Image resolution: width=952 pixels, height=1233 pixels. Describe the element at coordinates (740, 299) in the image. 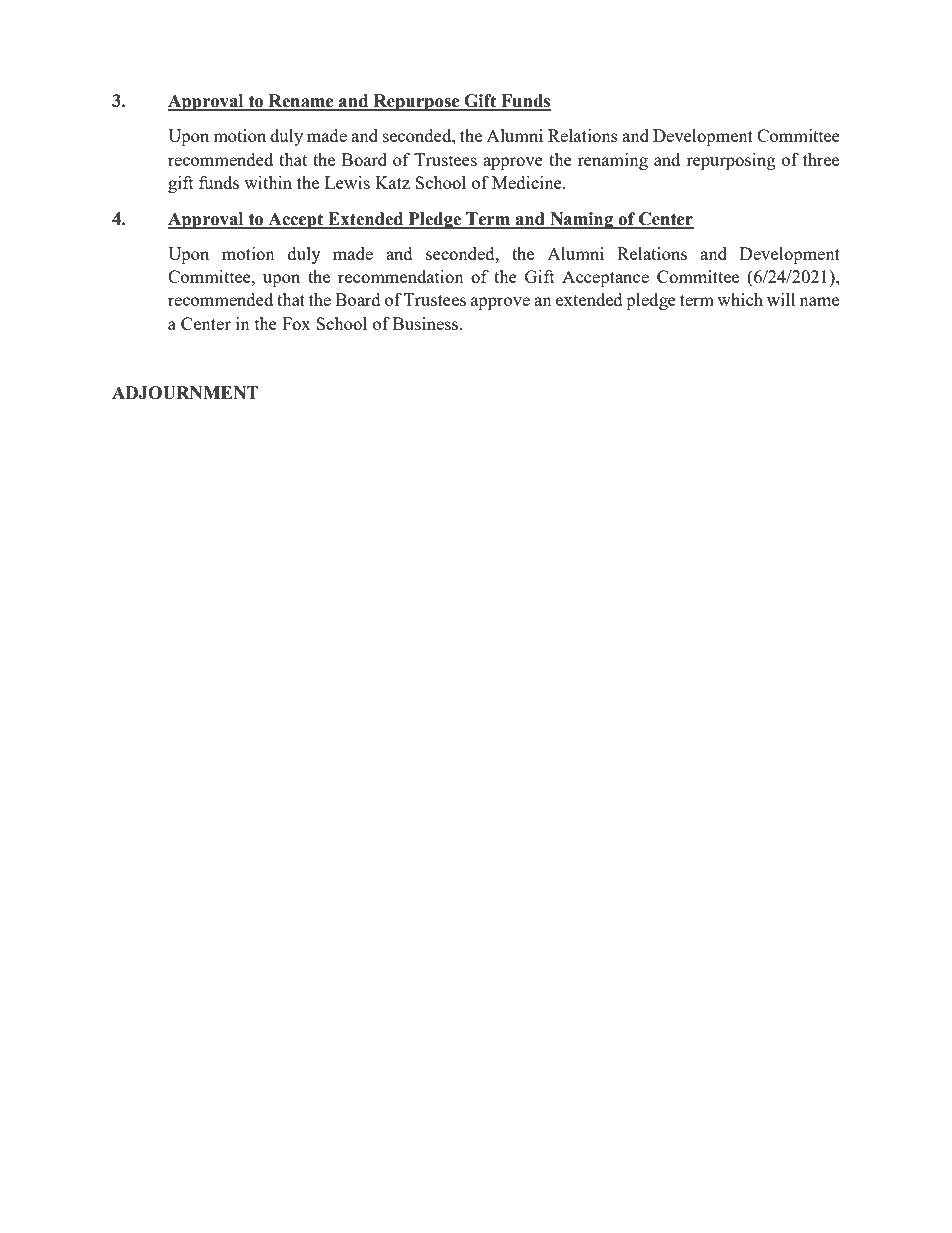

I see `which` at that location.
